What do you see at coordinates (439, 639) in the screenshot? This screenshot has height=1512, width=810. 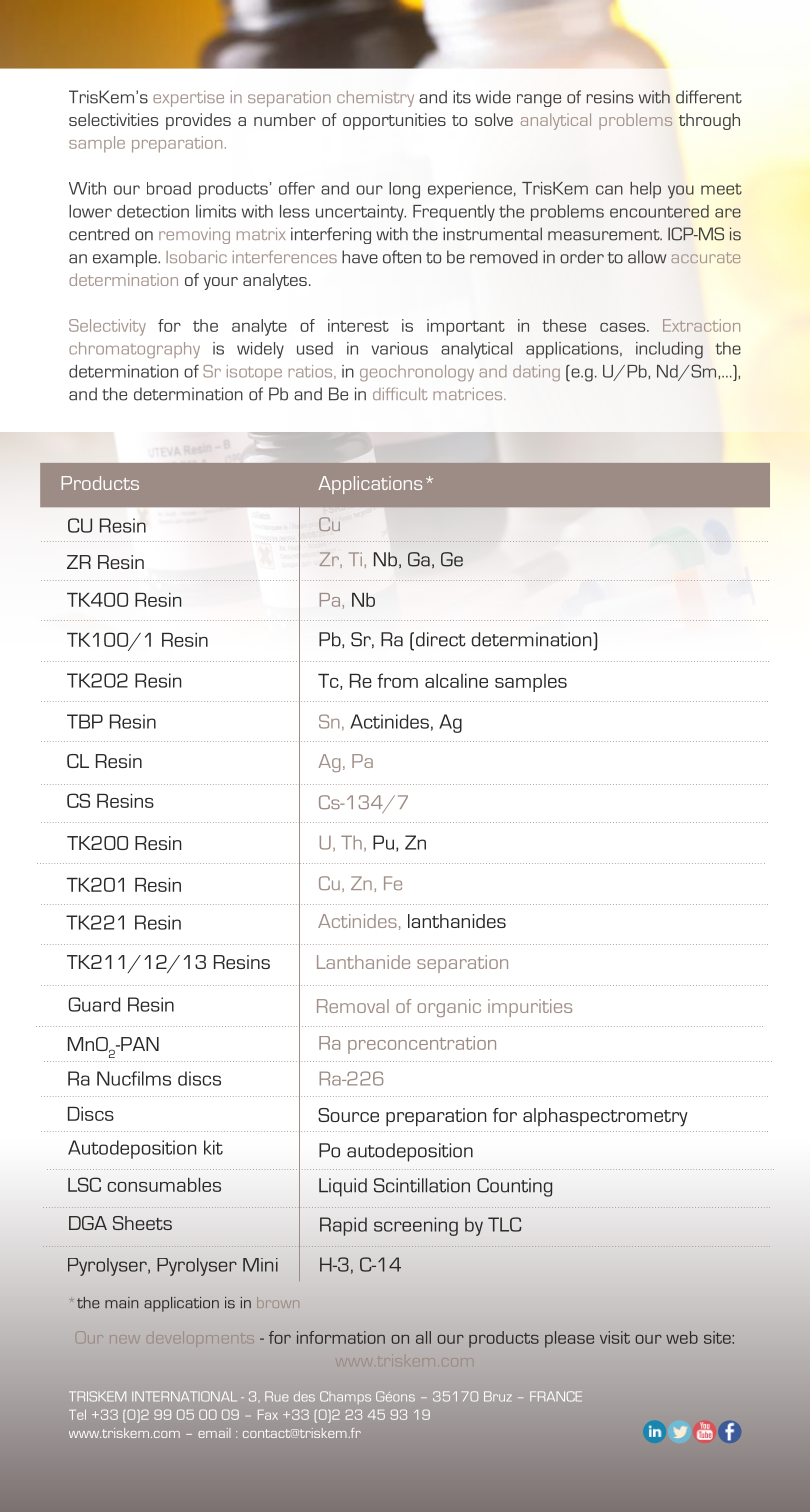 I see `direct` at bounding box center [439, 639].
